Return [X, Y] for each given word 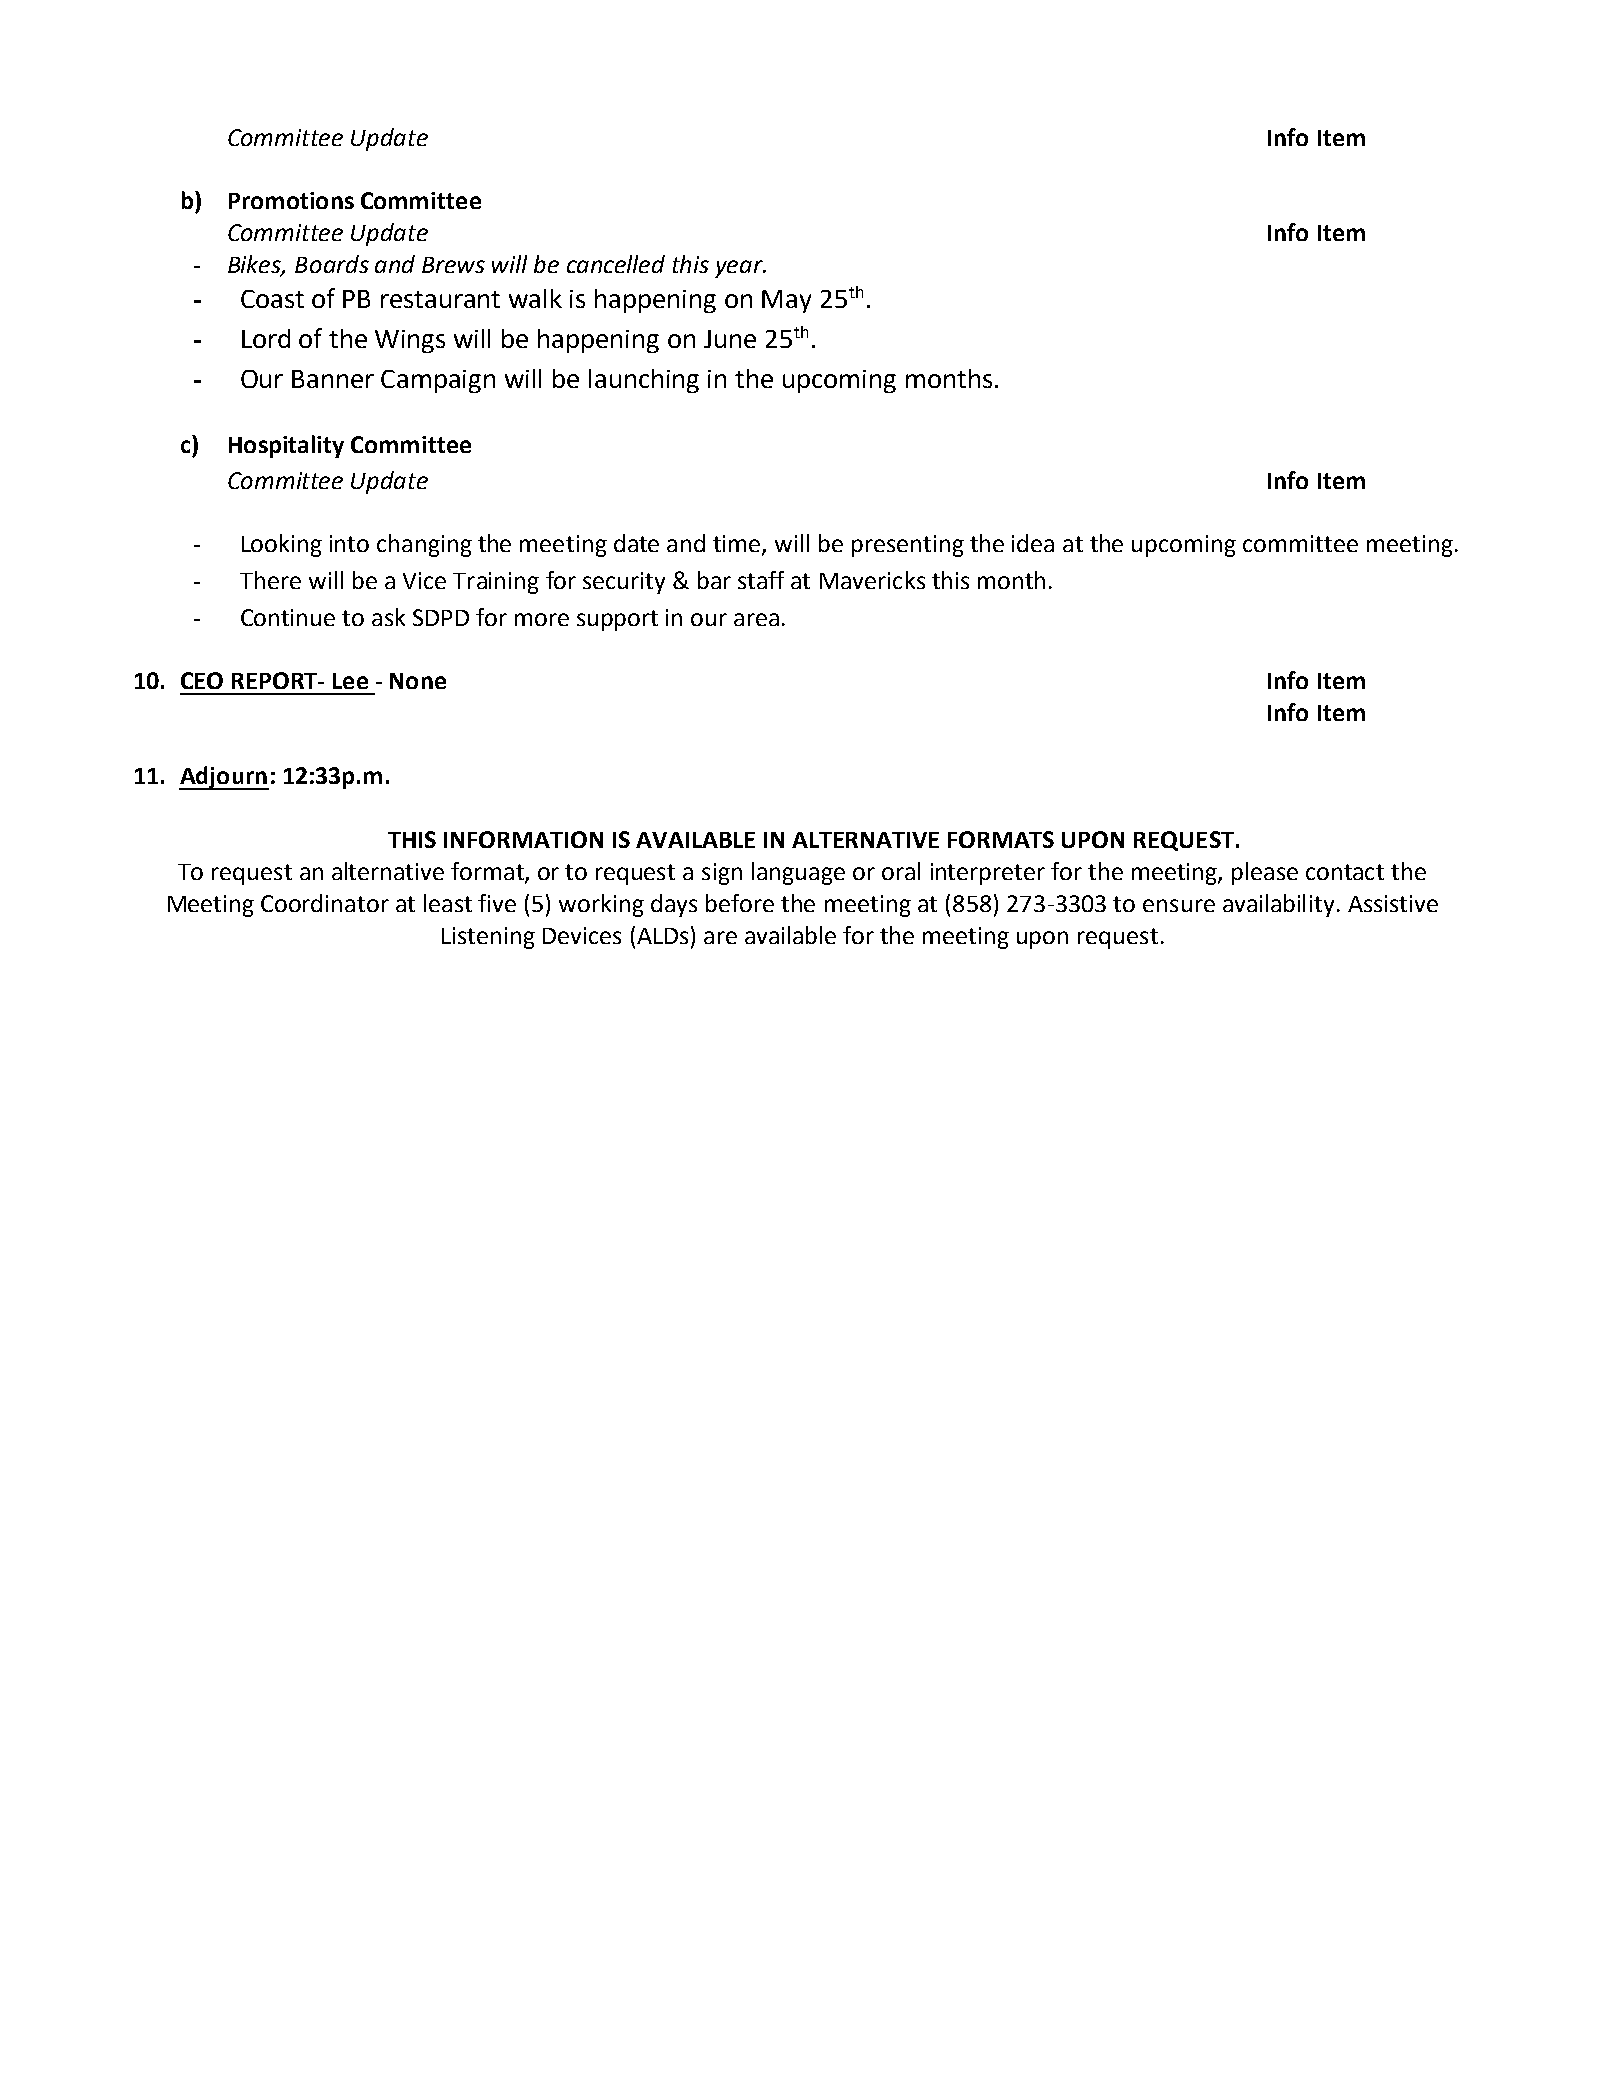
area [756, 619]
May [786, 301]
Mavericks [872, 580]
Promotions [291, 200]
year [740, 269]
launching [644, 381]
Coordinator [325, 903]
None [418, 681]
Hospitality [286, 446]
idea [1033, 543]
